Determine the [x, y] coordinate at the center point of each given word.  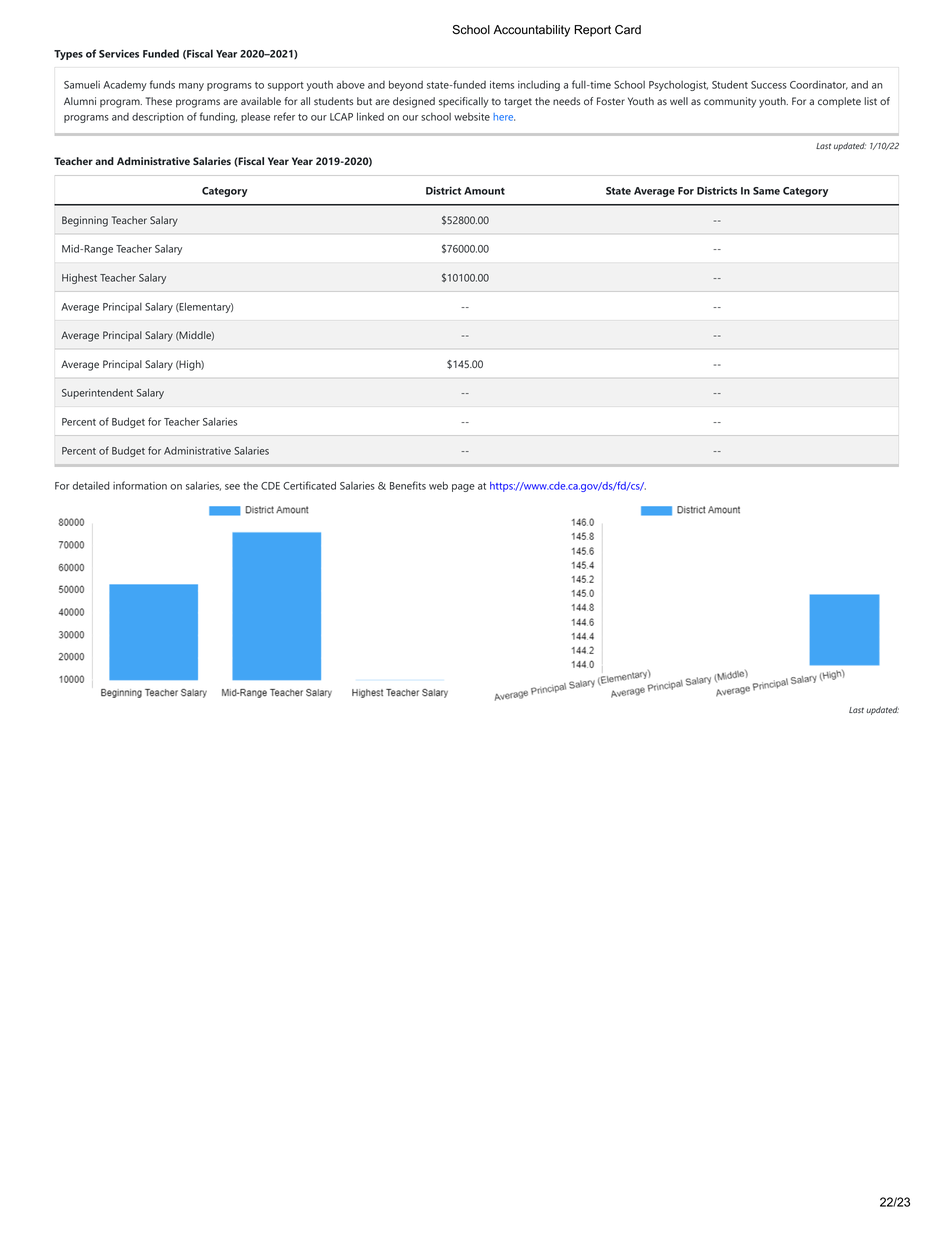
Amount [484, 191]
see [232, 487]
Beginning [85, 221]
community [730, 102]
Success [769, 85]
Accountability [531, 31]
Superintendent [97, 394]
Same [766, 191]
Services [119, 53]
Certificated [309, 485]
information [140, 485]
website [472, 116]
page [463, 488]
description [158, 118]
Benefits [408, 485]
